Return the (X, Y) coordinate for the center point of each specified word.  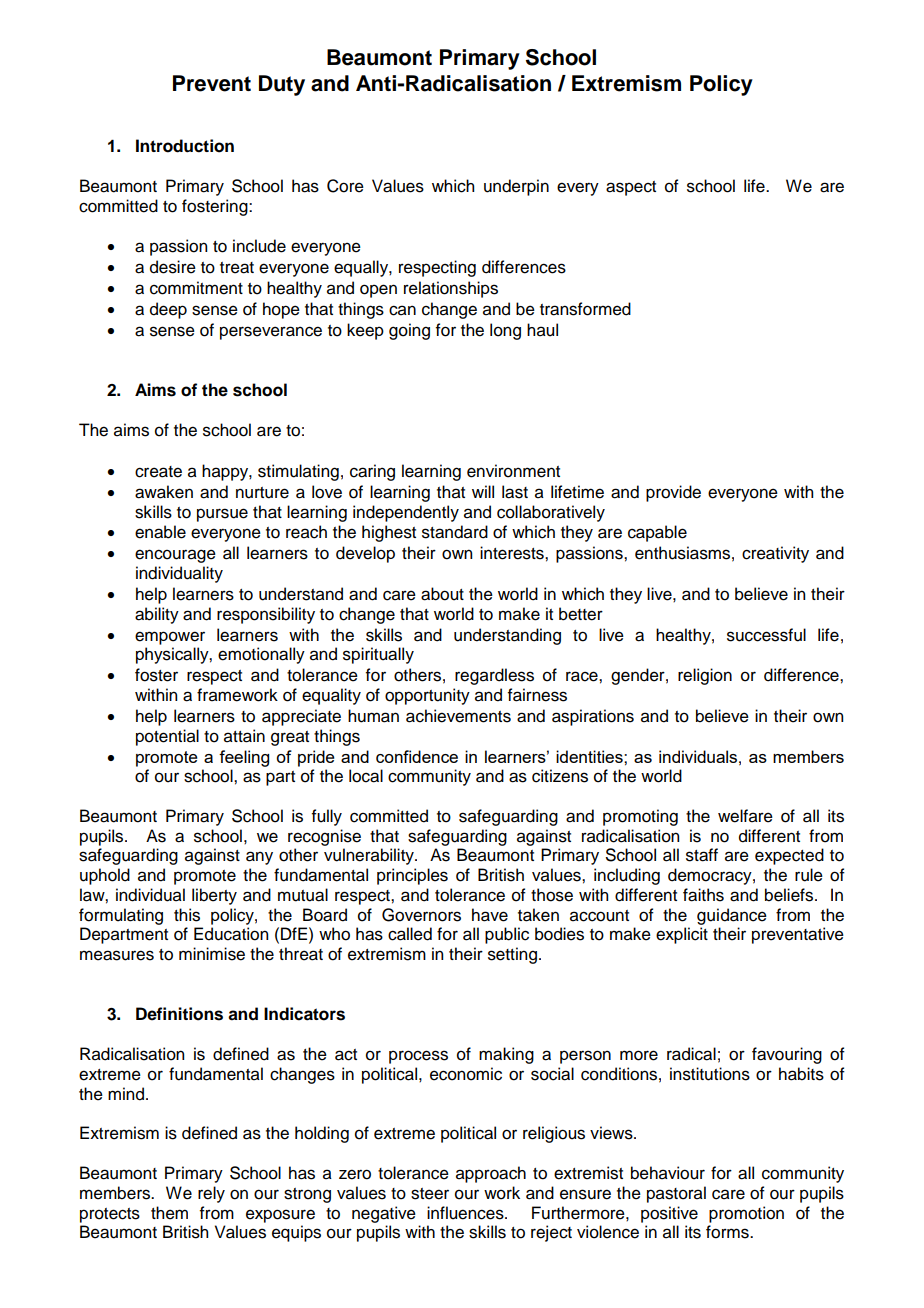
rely (211, 1194)
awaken (164, 492)
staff (702, 855)
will (483, 491)
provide (673, 493)
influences (466, 1213)
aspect (631, 188)
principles (412, 876)
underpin (516, 187)
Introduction (185, 146)
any (259, 858)
